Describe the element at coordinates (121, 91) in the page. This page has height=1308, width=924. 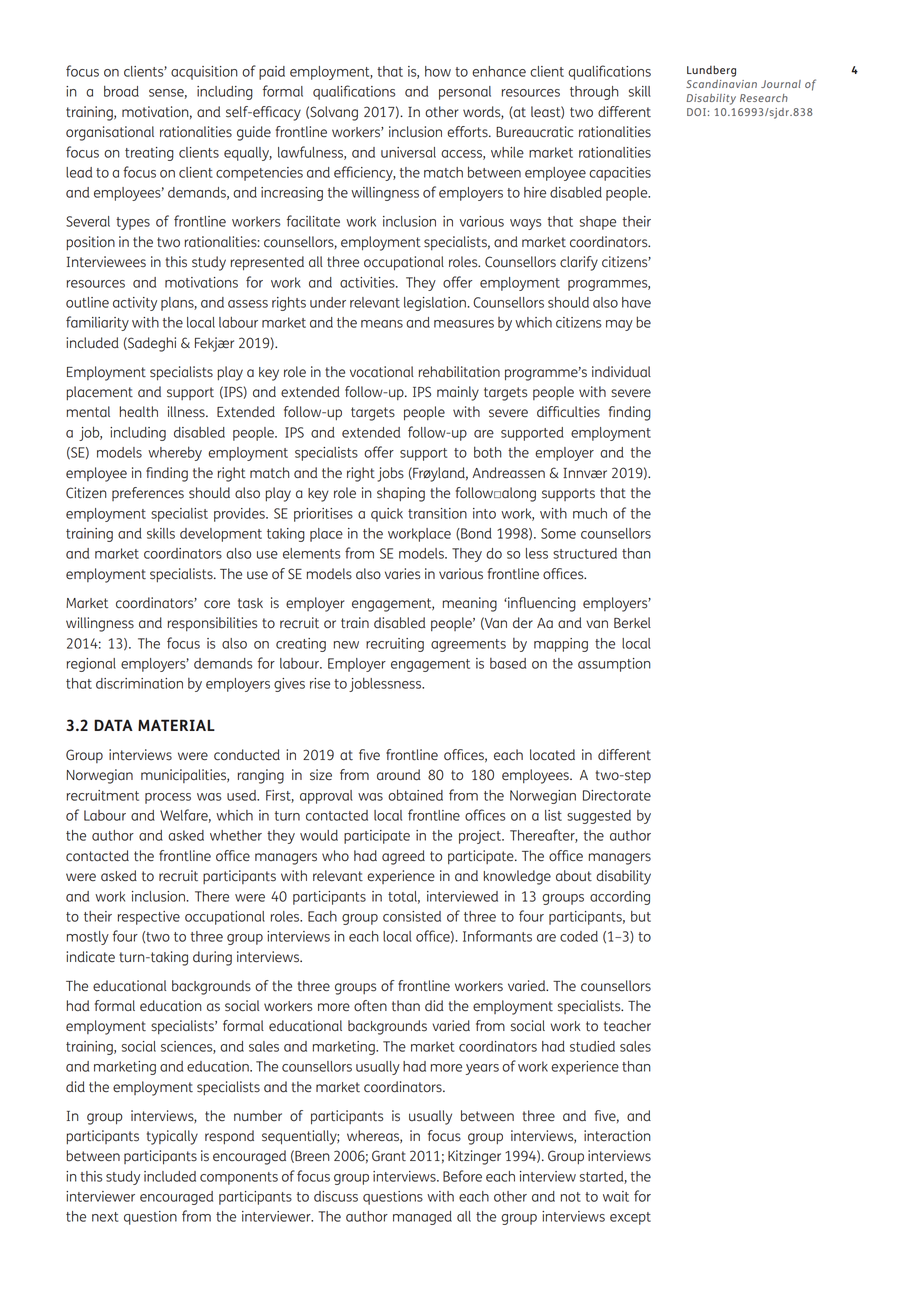
I see `broad` at that location.
